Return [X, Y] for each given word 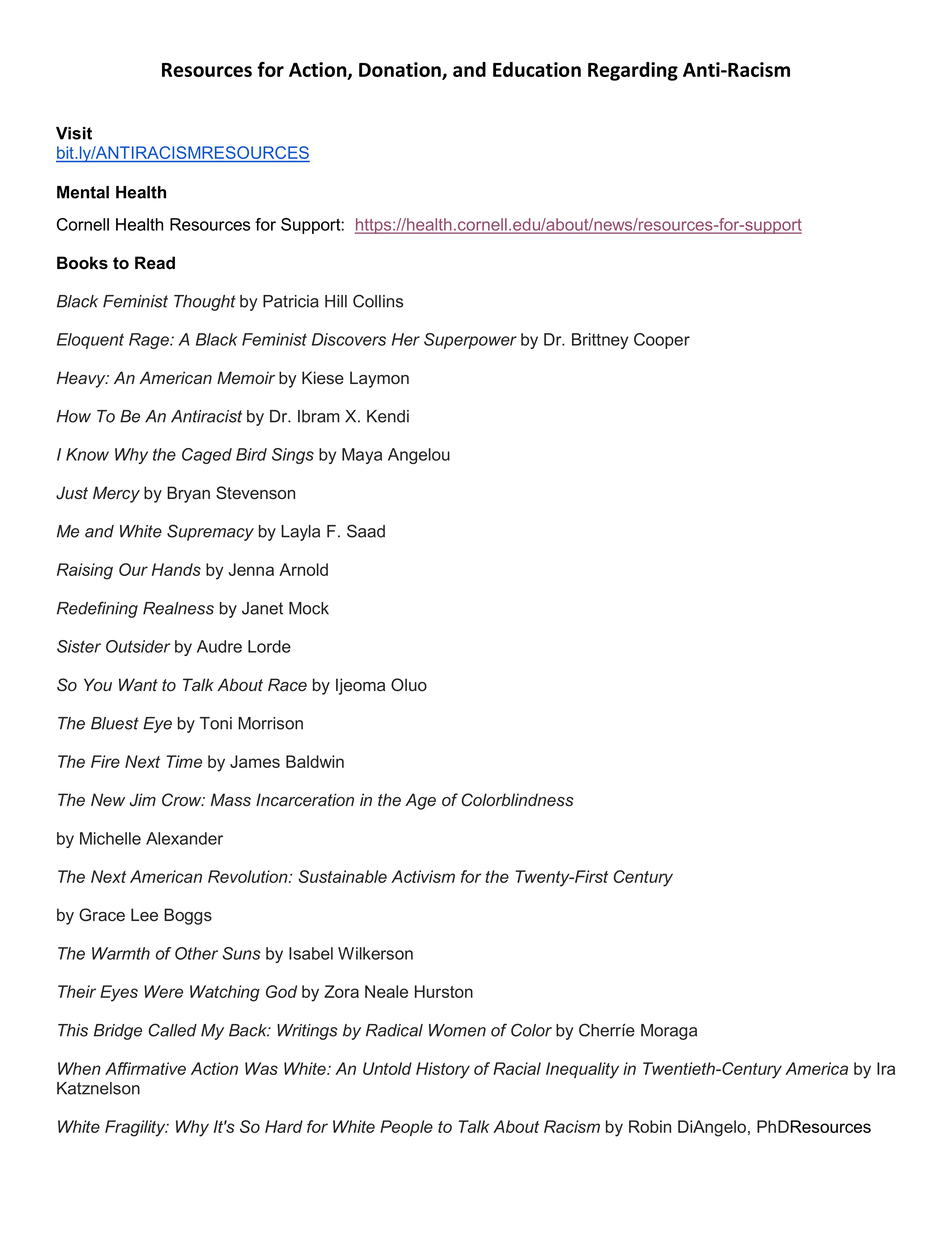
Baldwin [315, 761]
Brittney [600, 341]
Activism [423, 876]
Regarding [633, 71]
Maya [362, 456]
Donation [401, 70]
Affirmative [145, 1068]
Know [87, 454]
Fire [105, 761]
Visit [74, 133]
